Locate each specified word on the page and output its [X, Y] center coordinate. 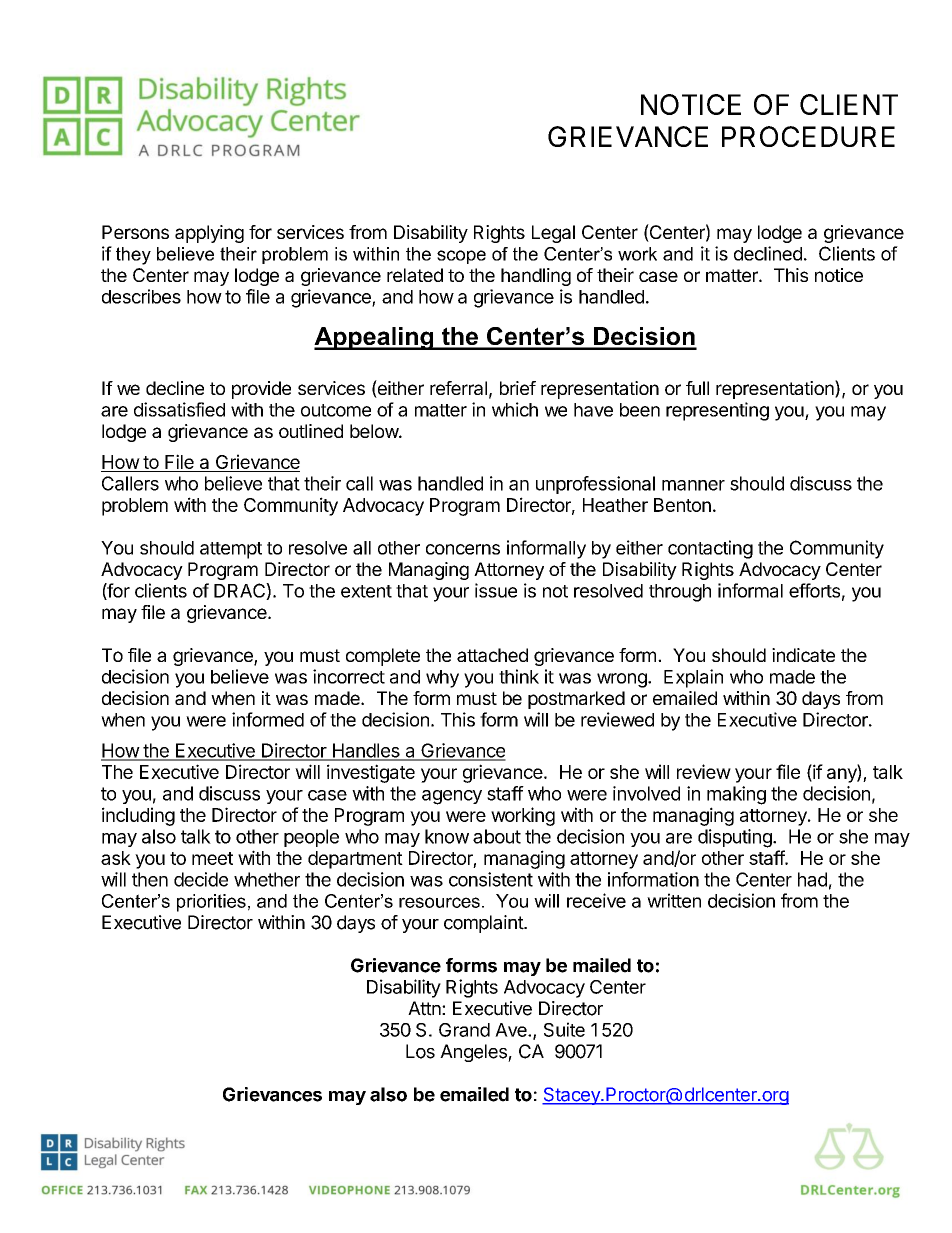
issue [496, 590]
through [680, 593]
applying [209, 234]
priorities [211, 903]
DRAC [240, 591]
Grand [464, 1030]
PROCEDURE [808, 136]
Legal [553, 234]
